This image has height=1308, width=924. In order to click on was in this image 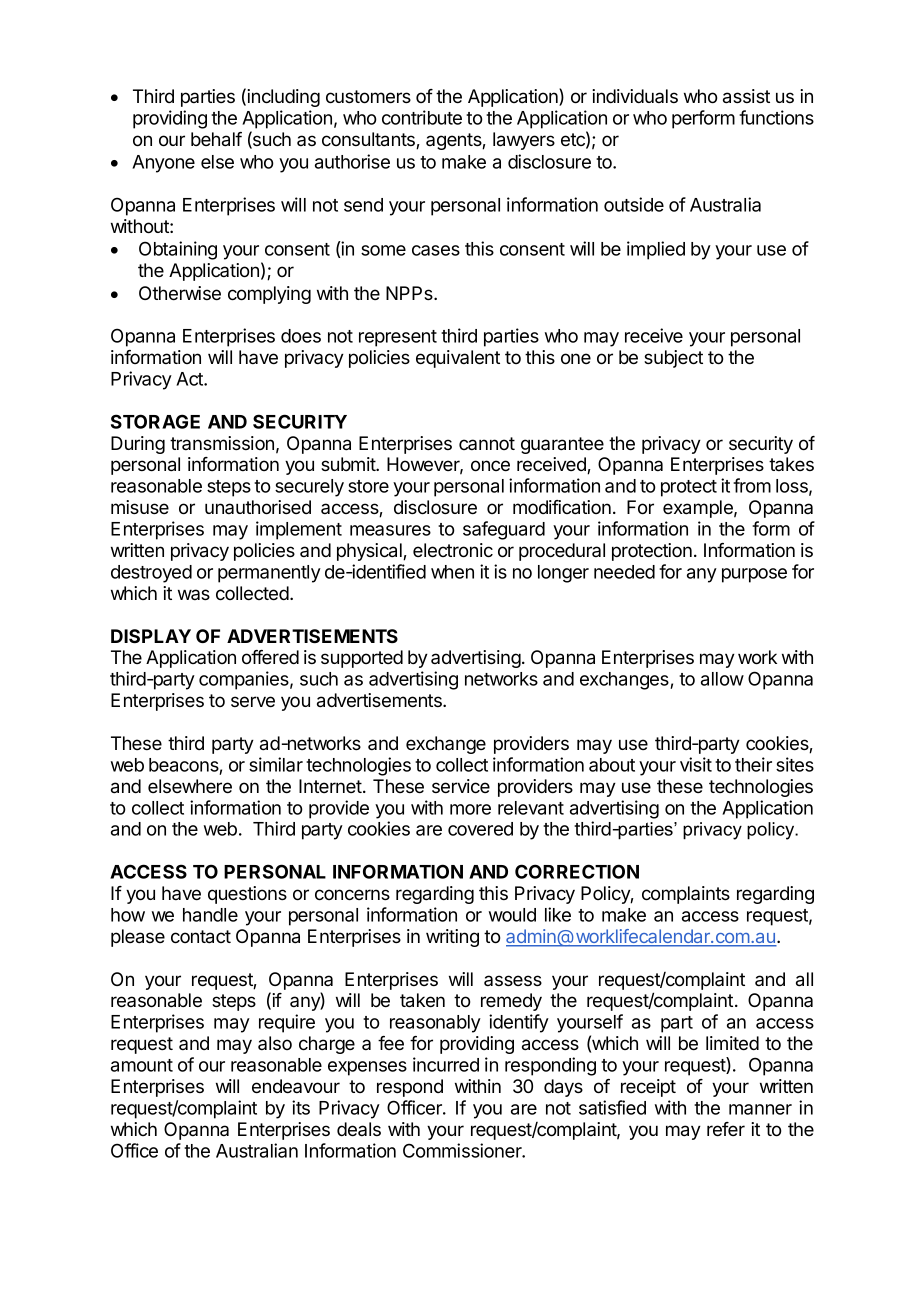, I will do `click(194, 594)`.
